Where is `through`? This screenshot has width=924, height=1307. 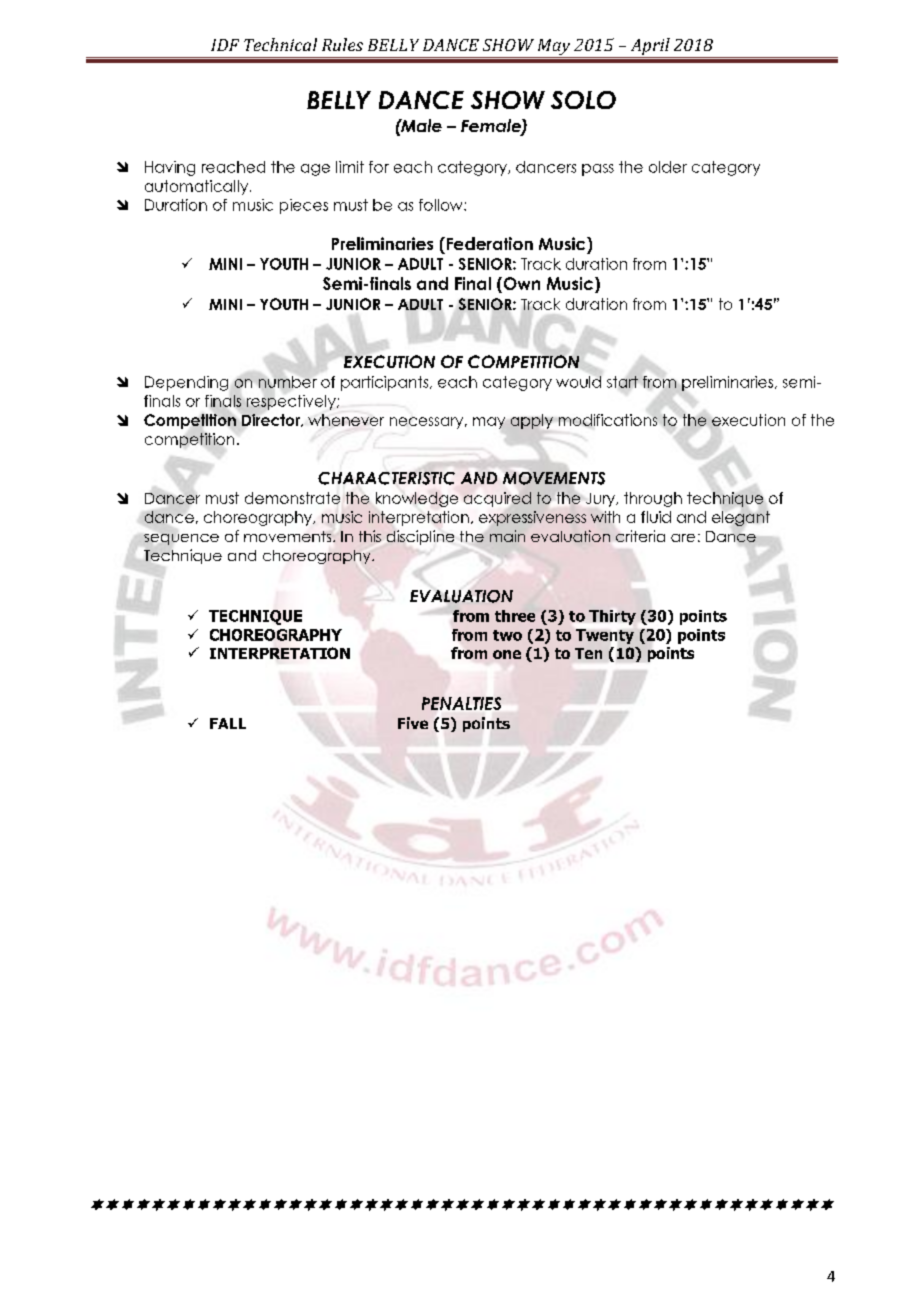 through is located at coordinates (653, 499).
